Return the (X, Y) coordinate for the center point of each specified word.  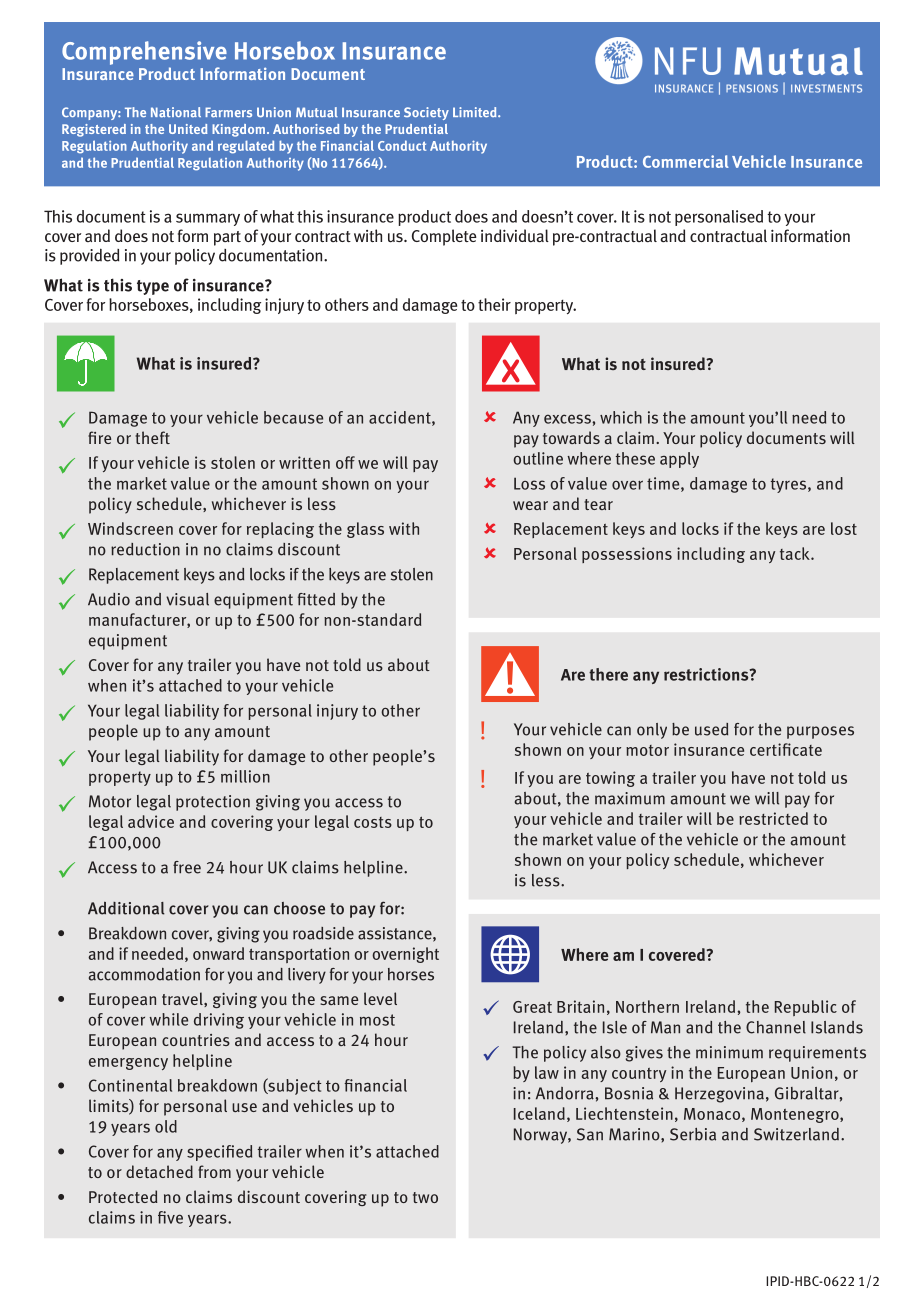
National (176, 112)
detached (159, 1171)
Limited (476, 112)
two (425, 1197)
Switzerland (796, 1134)
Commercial (686, 161)
